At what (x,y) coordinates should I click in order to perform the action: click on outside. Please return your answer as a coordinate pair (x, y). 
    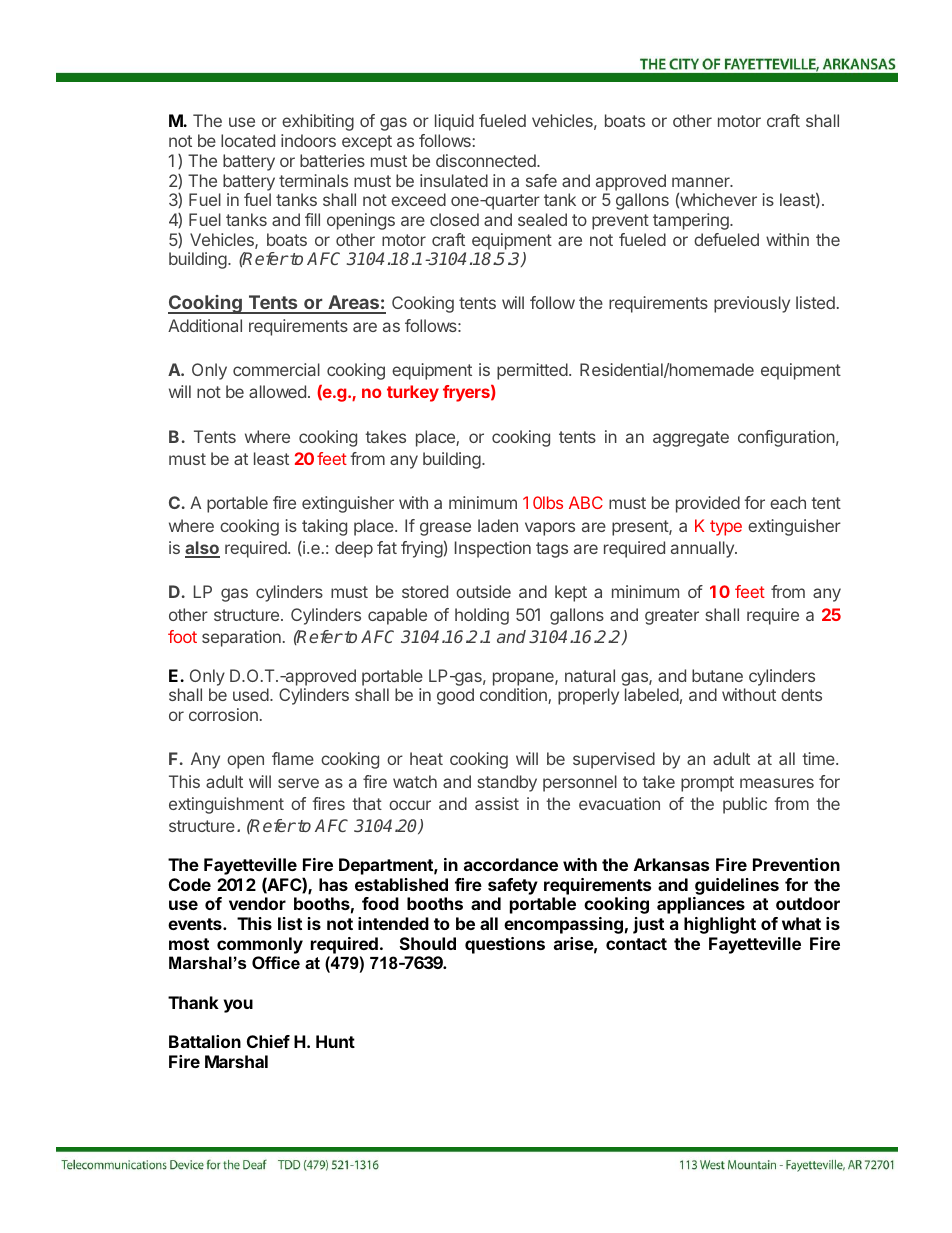
    Looking at the image, I should click on (483, 591).
